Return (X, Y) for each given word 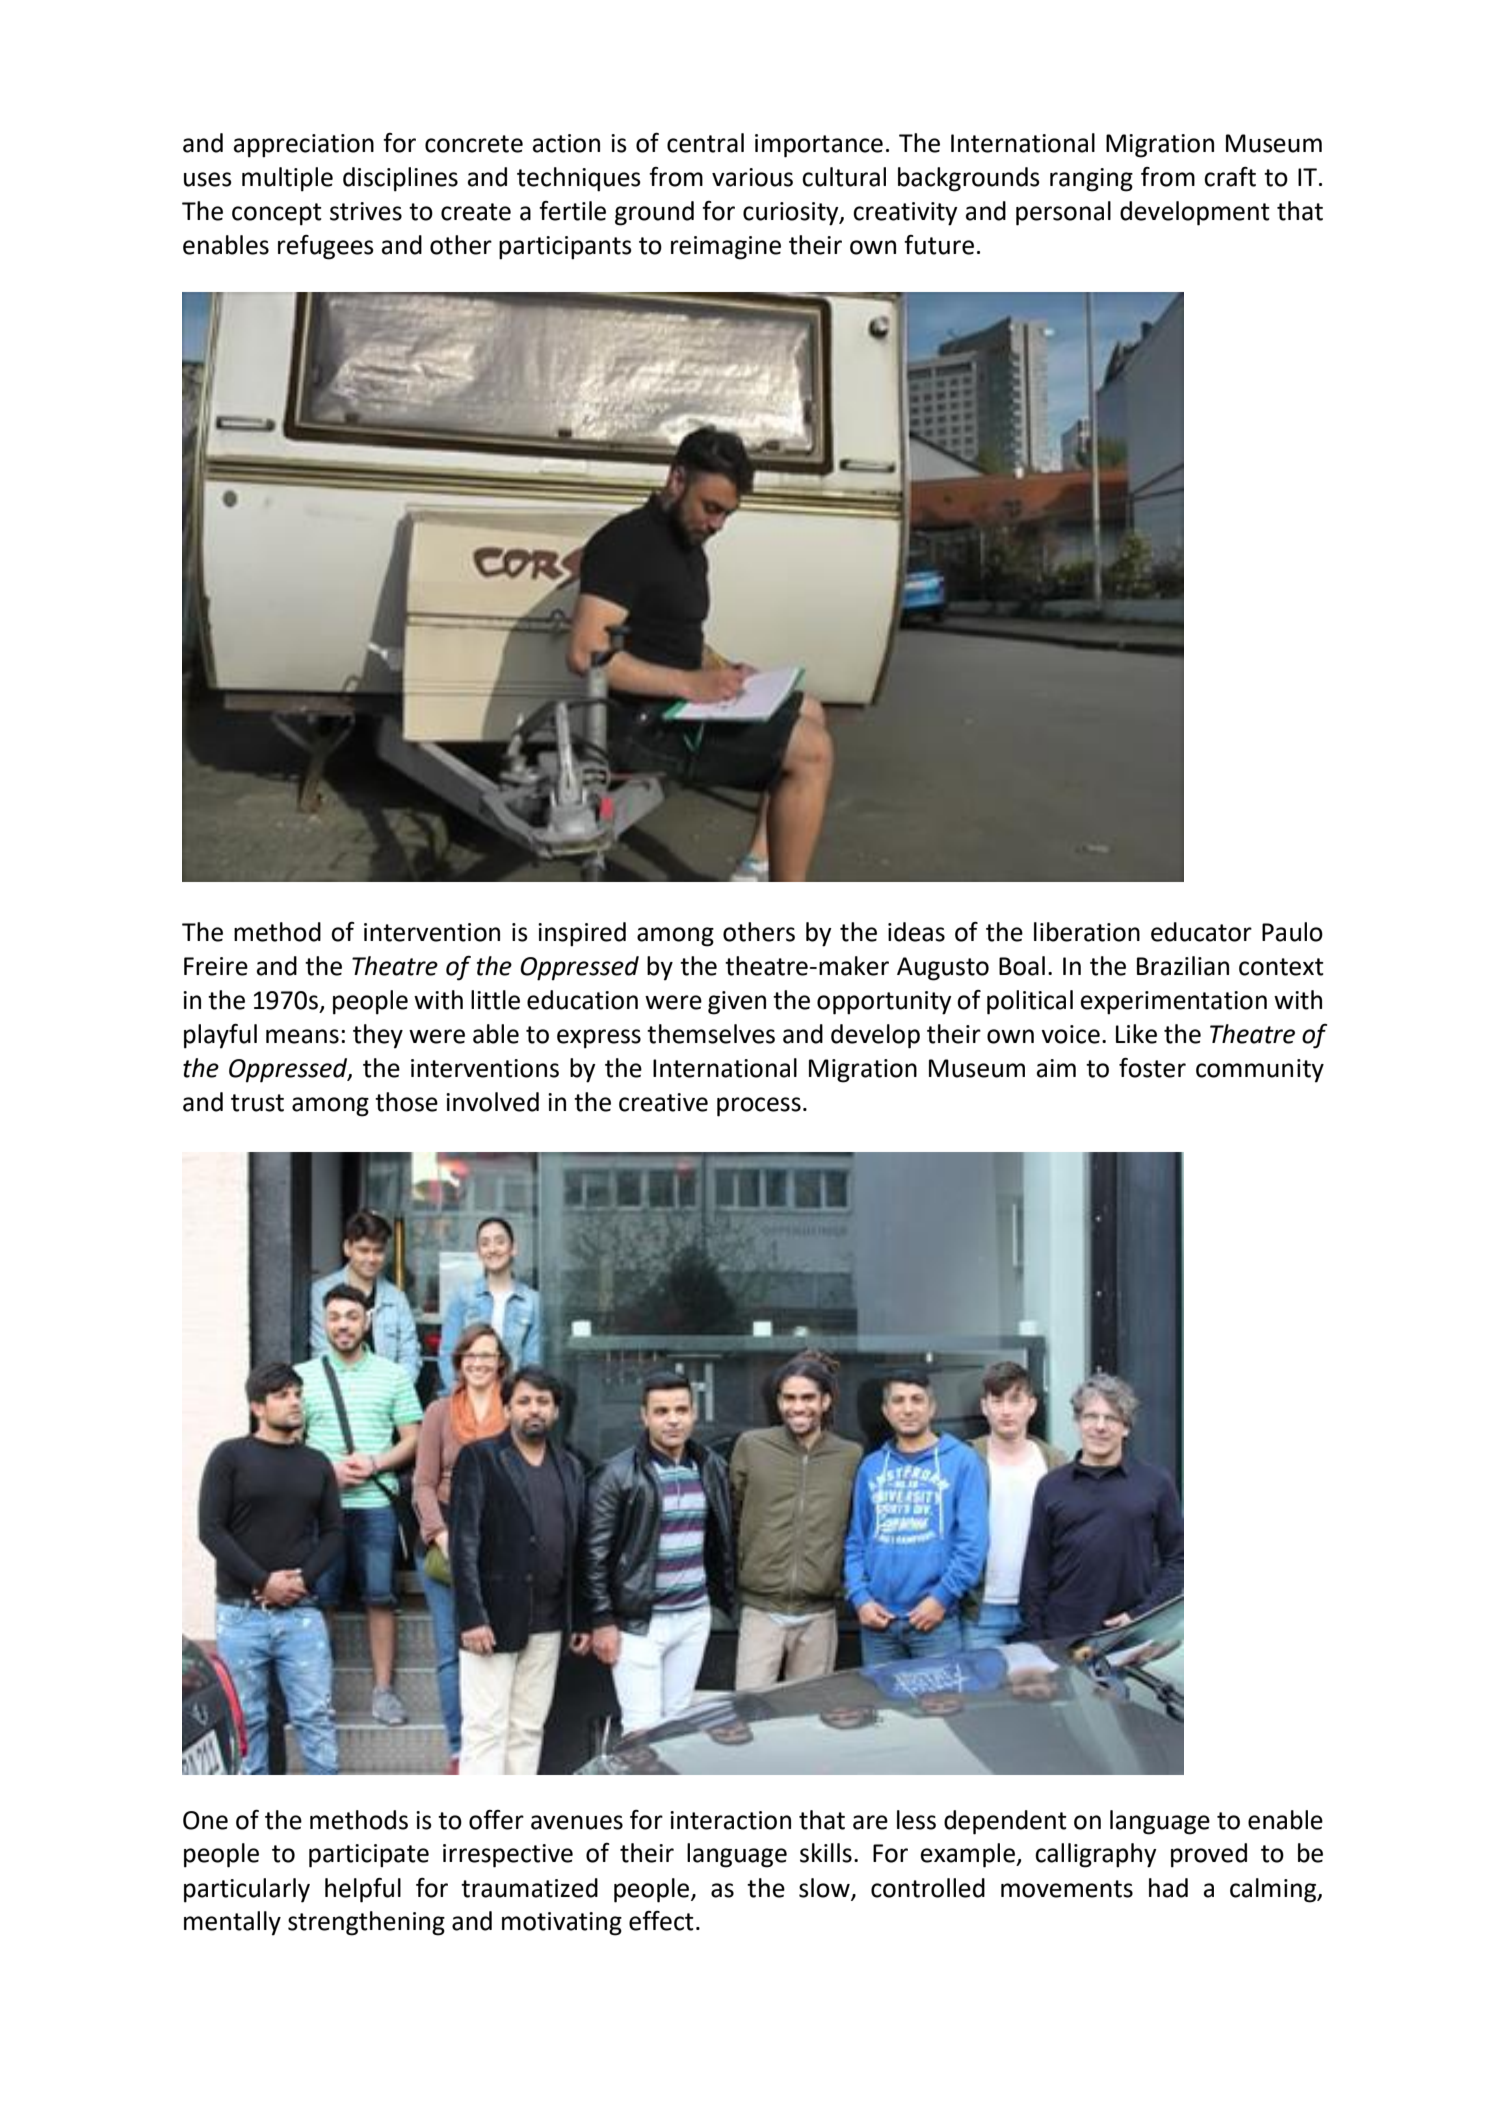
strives (366, 211)
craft (1230, 177)
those (406, 1102)
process (759, 1107)
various (752, 177)
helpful (363, 1890)
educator (1201, 932)
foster (1152, 1068)
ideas (916, 932)
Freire (216, 966)
